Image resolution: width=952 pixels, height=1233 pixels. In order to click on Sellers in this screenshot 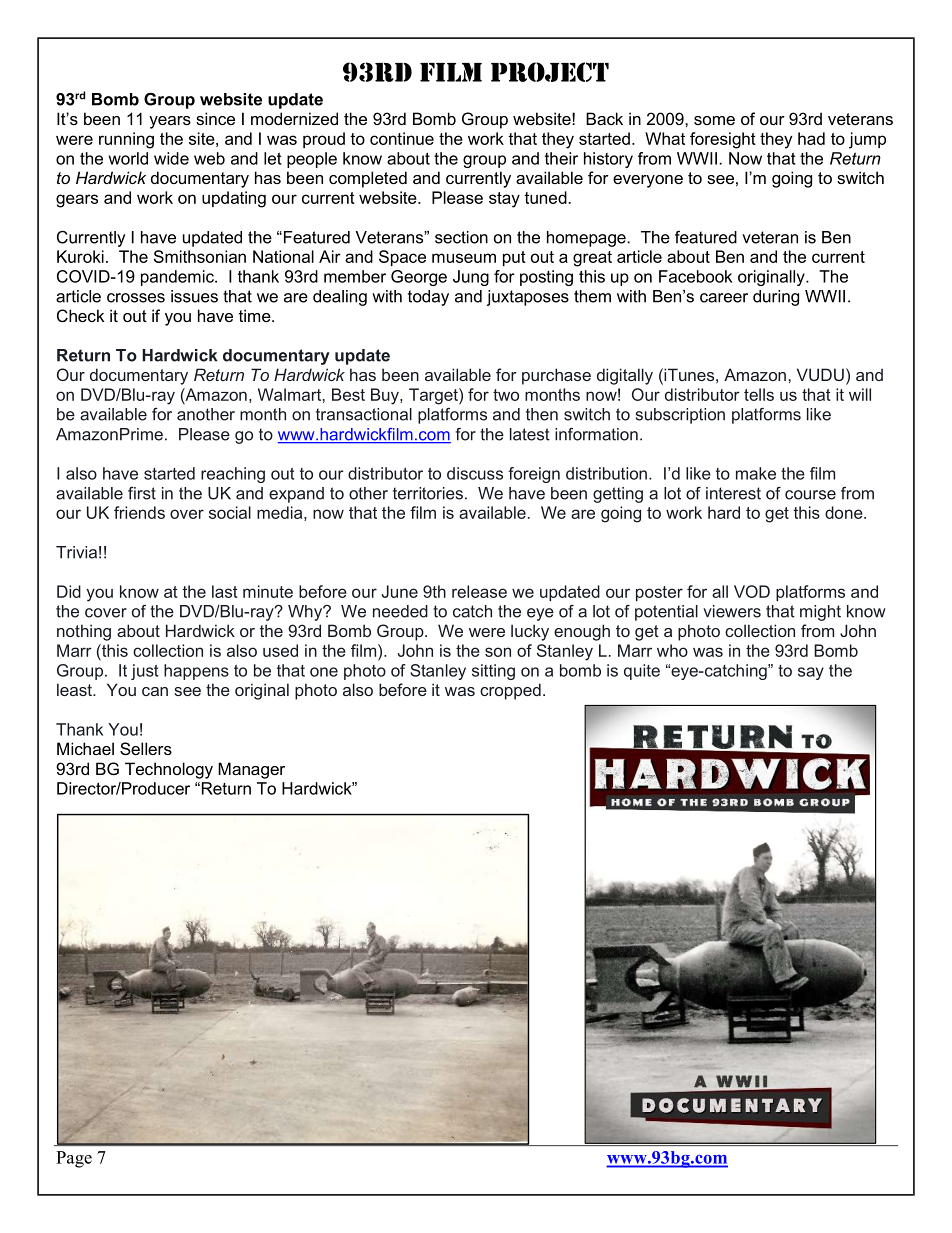, I will do `click(146, 748)`.
